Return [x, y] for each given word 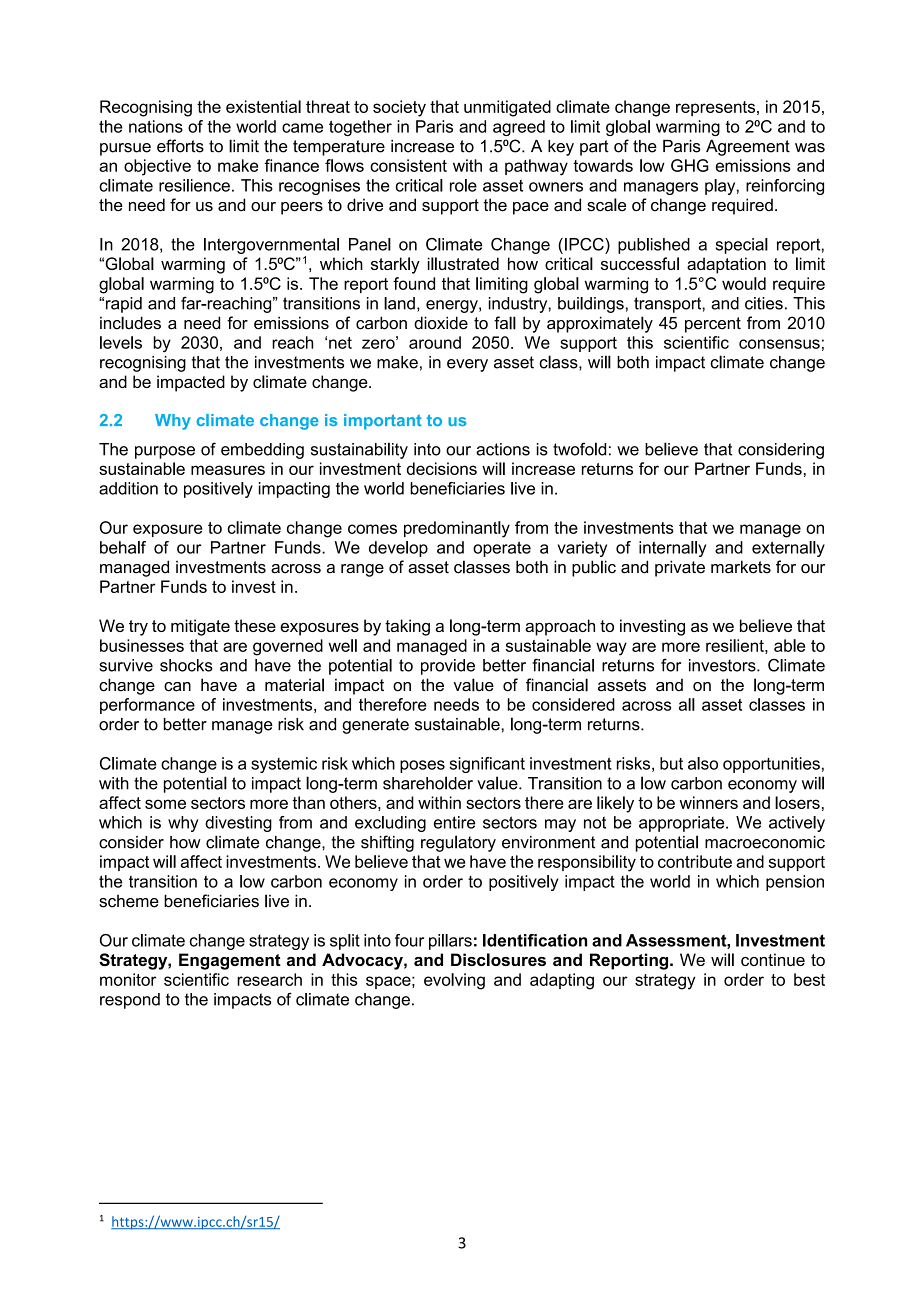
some [165, 804]
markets [741, 567]
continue [773, 959]
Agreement [748, 148]
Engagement [230, 961]
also [703, 763]
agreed [519, 128]
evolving [454, 981]
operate [502, 549]
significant [487, 765]
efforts [180, 146]
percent [713, 325]
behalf [123, 547]
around [435, 342]
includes [130, 323]
